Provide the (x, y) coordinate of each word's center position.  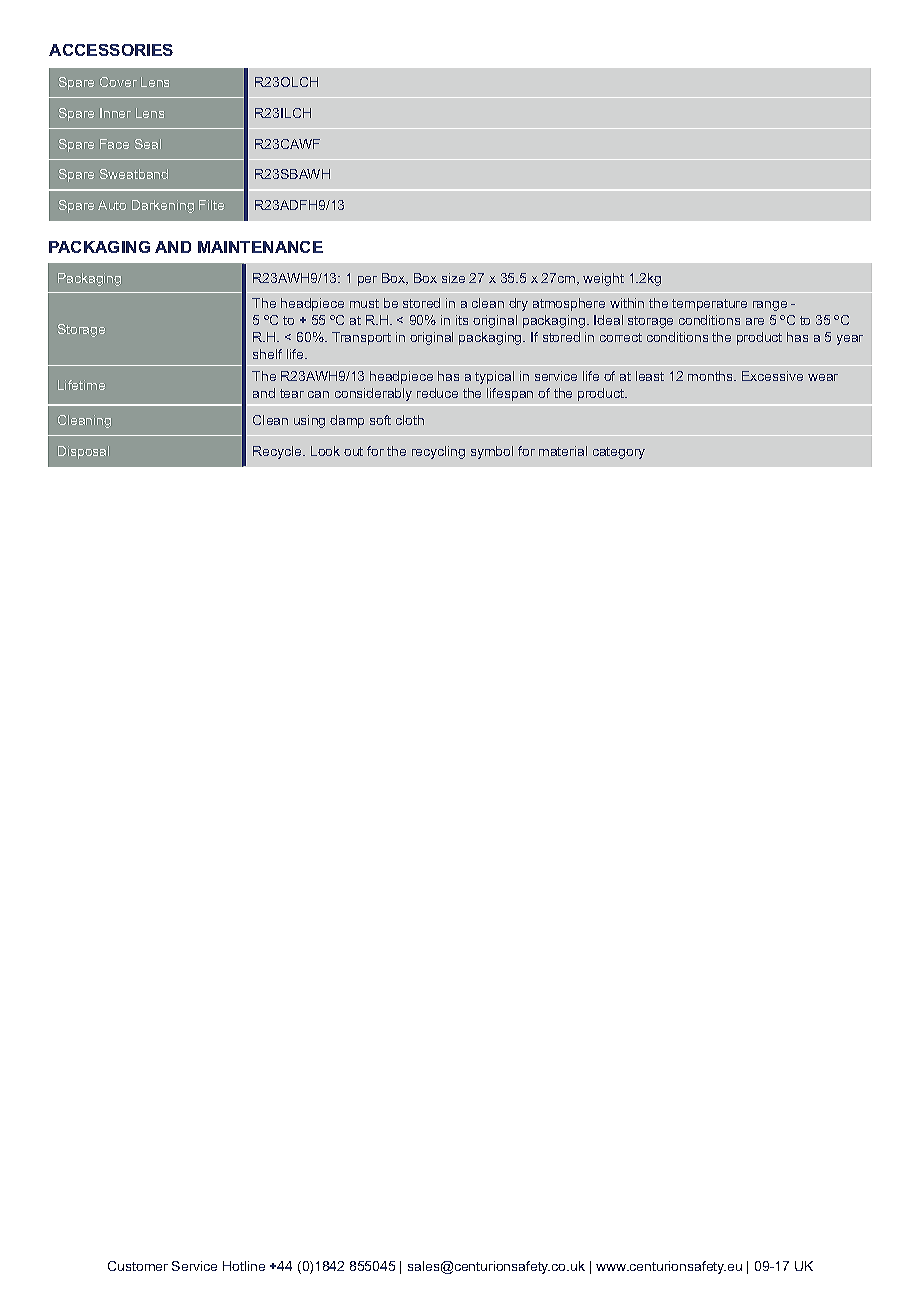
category (619, 453)
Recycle (278, 452)
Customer (138, 1266)
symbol (492, 452)
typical (494, 377)
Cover (118, 82)
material (563, 451)
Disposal (83, 452)
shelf (267, 354)
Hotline (244, 1266)
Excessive (772, 376)
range (770, 306)
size (453, 278)
